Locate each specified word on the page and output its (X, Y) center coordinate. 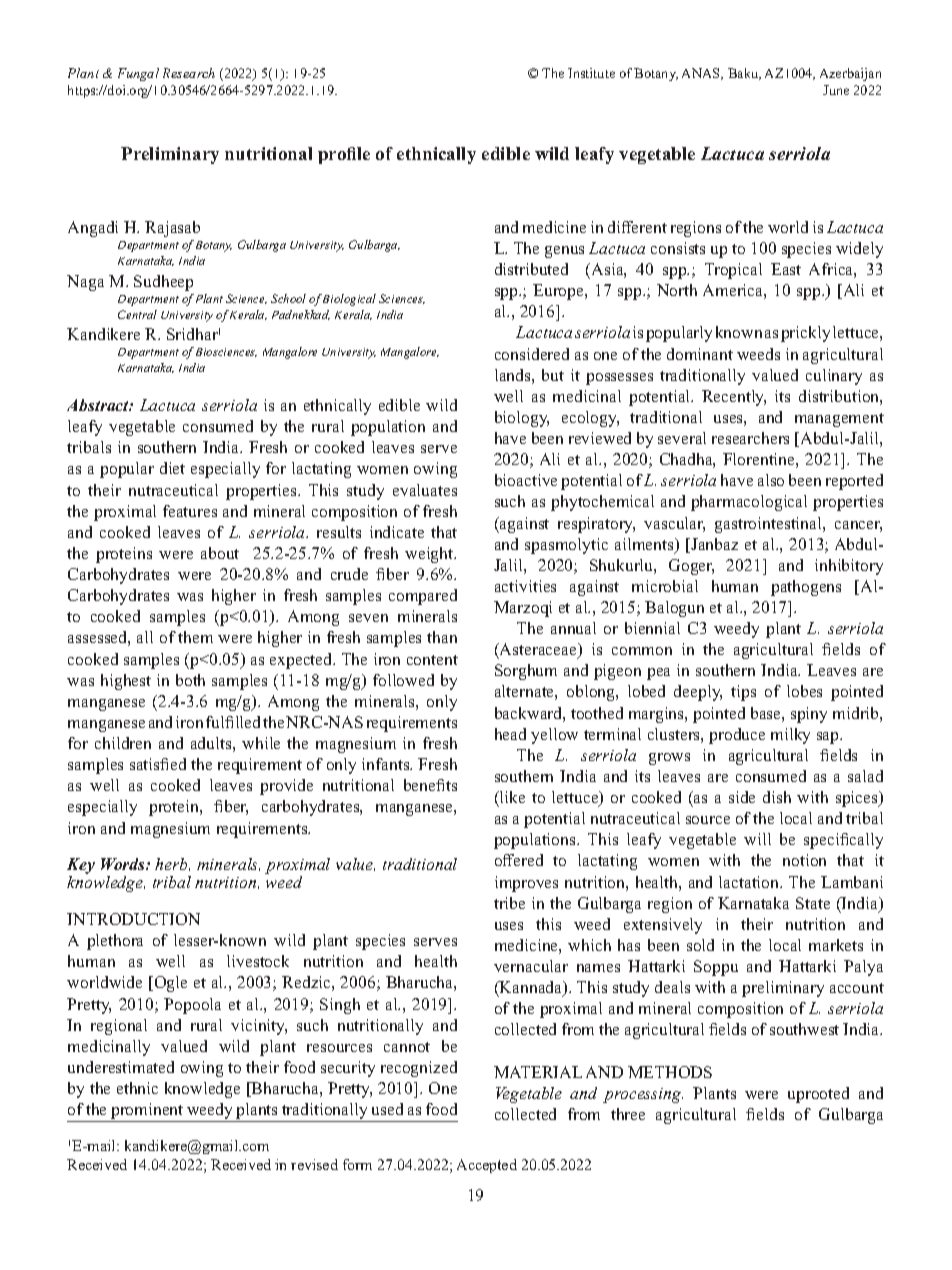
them (195, 637)
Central (137, 314)
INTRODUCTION (133, 919)
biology (522, 419)
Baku (744, 74)
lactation (750, 882)
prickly (805, 334)
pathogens (806, 588)
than (442, 637)
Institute (591, 73)
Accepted (487, 1166)
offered (519, 860)
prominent (147, 1112)
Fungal (138, 74)
